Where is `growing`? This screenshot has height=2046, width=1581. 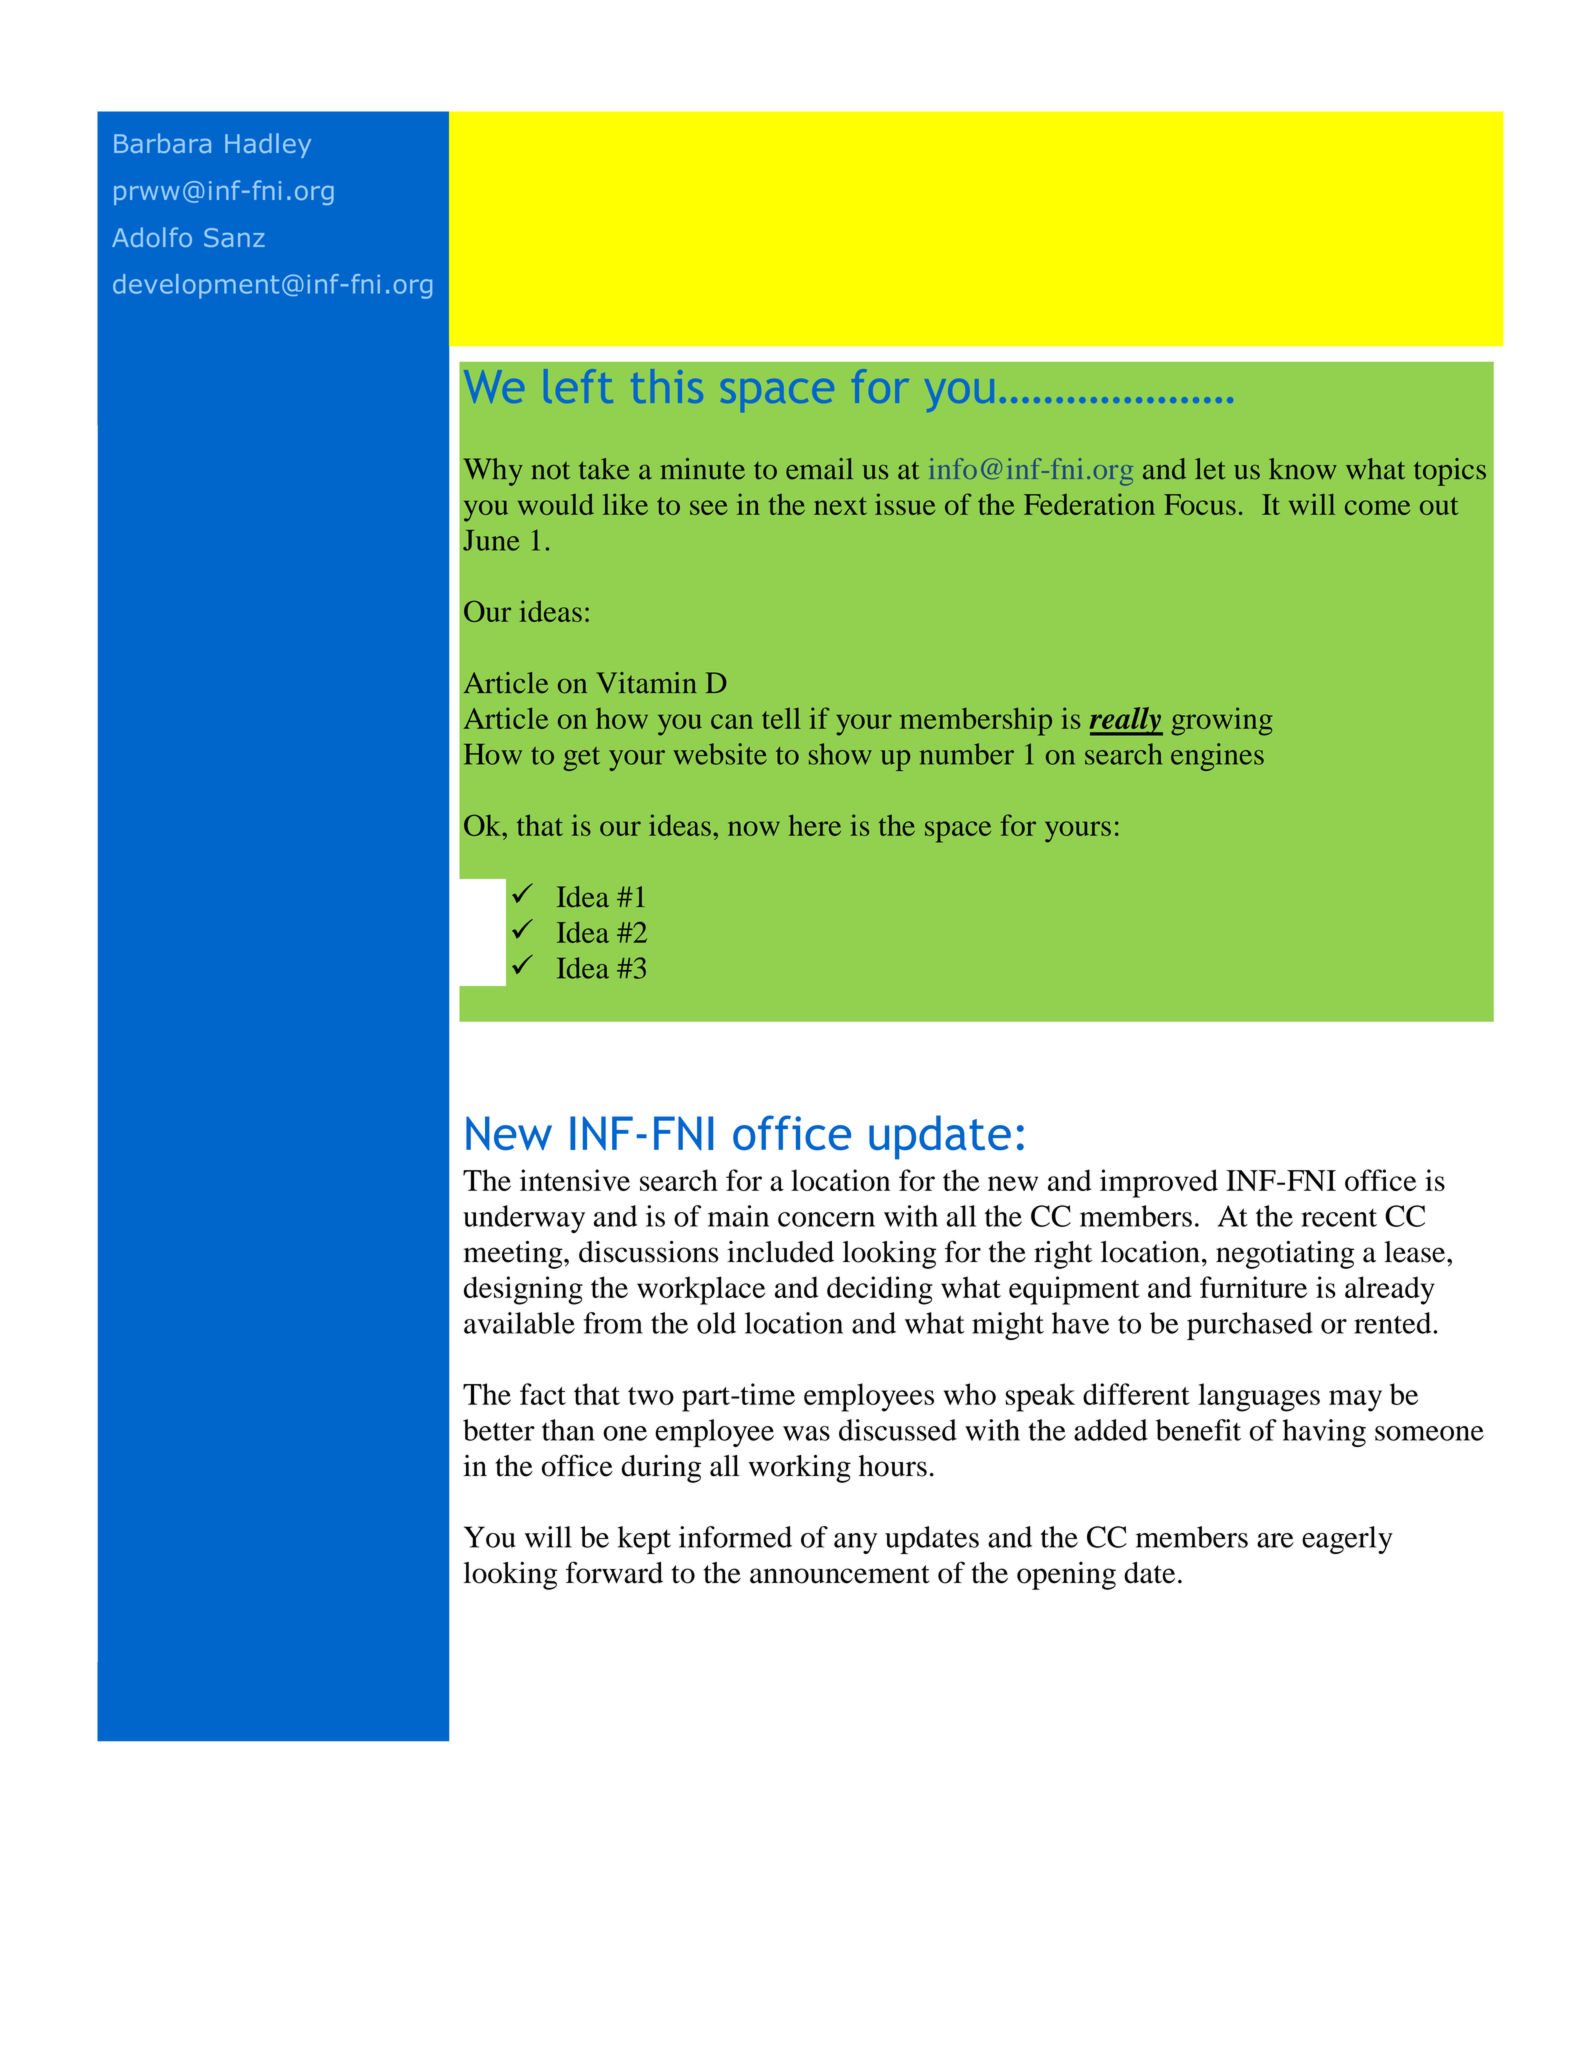 growing is located at coordinates (1222, 721).
